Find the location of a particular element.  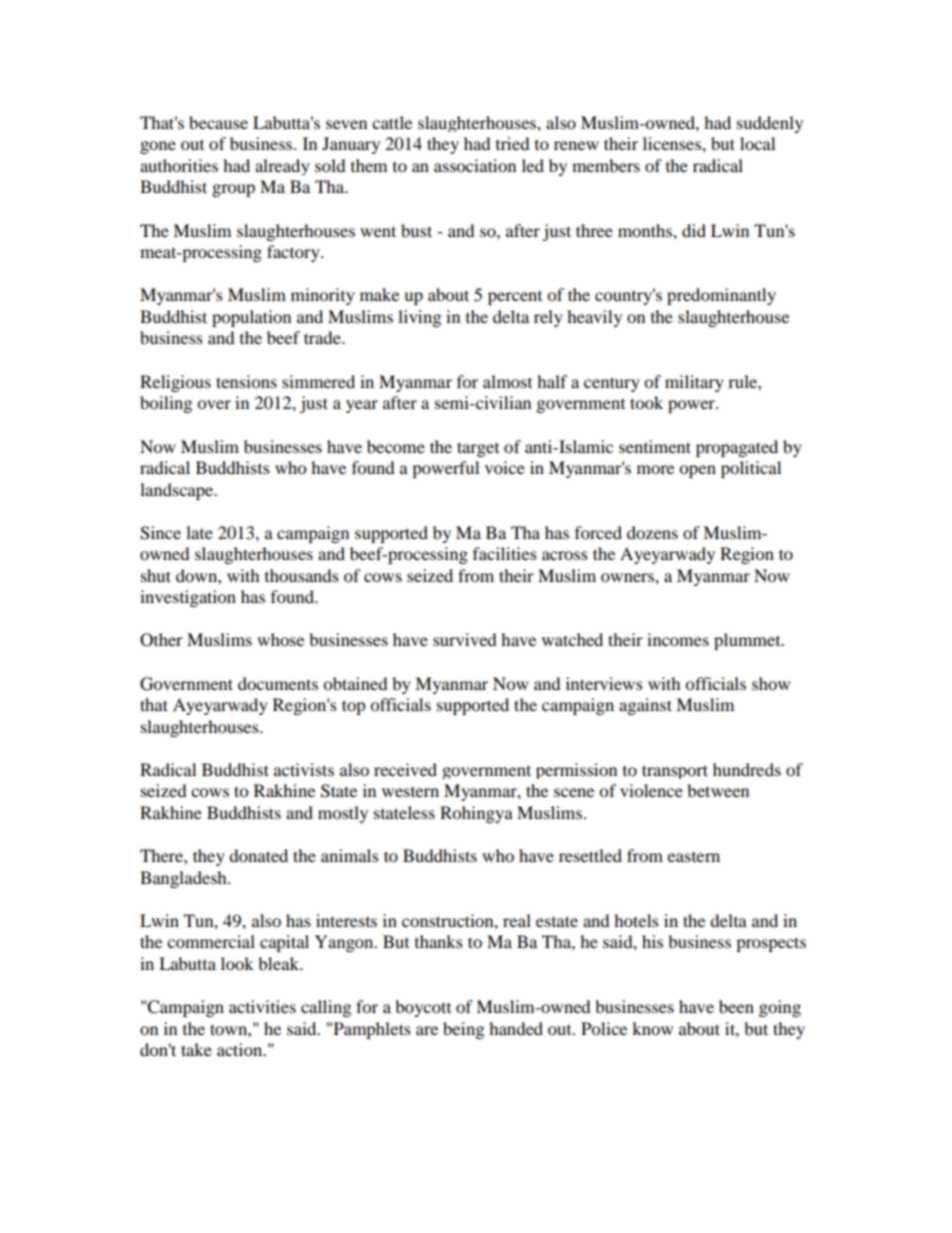

because is located at coordinates (218, 122).
